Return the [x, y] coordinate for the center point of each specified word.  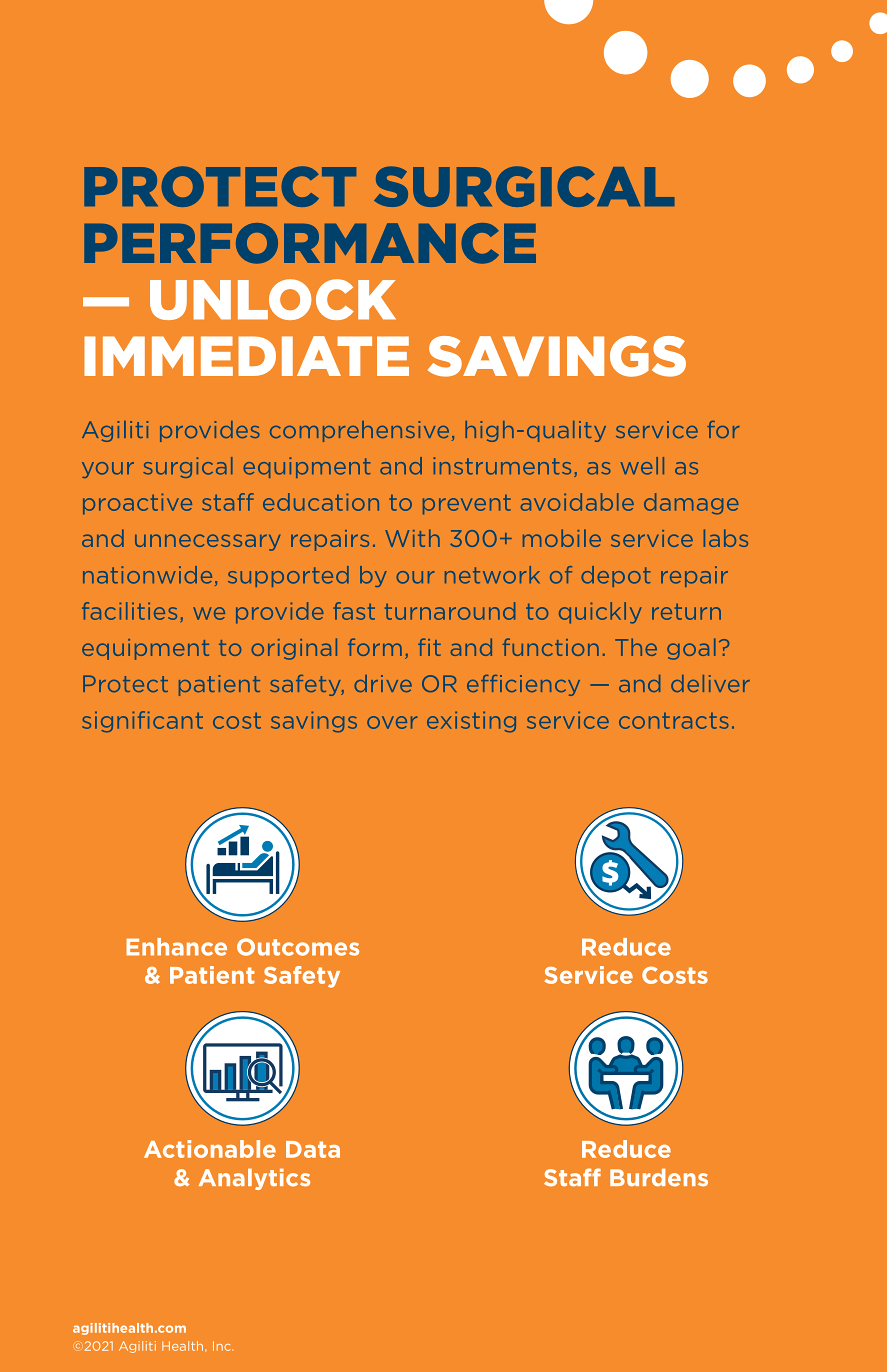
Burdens [659, 1178]
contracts [674, 721]
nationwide [147, 575]
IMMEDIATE [246, 356]
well [642, 466]
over [392, 722]
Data [313, 1149]
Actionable [210, 1149]
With [412, 538]
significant [142, 722]
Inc [223, 1346]
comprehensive [359, 431]
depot [616, 576]
